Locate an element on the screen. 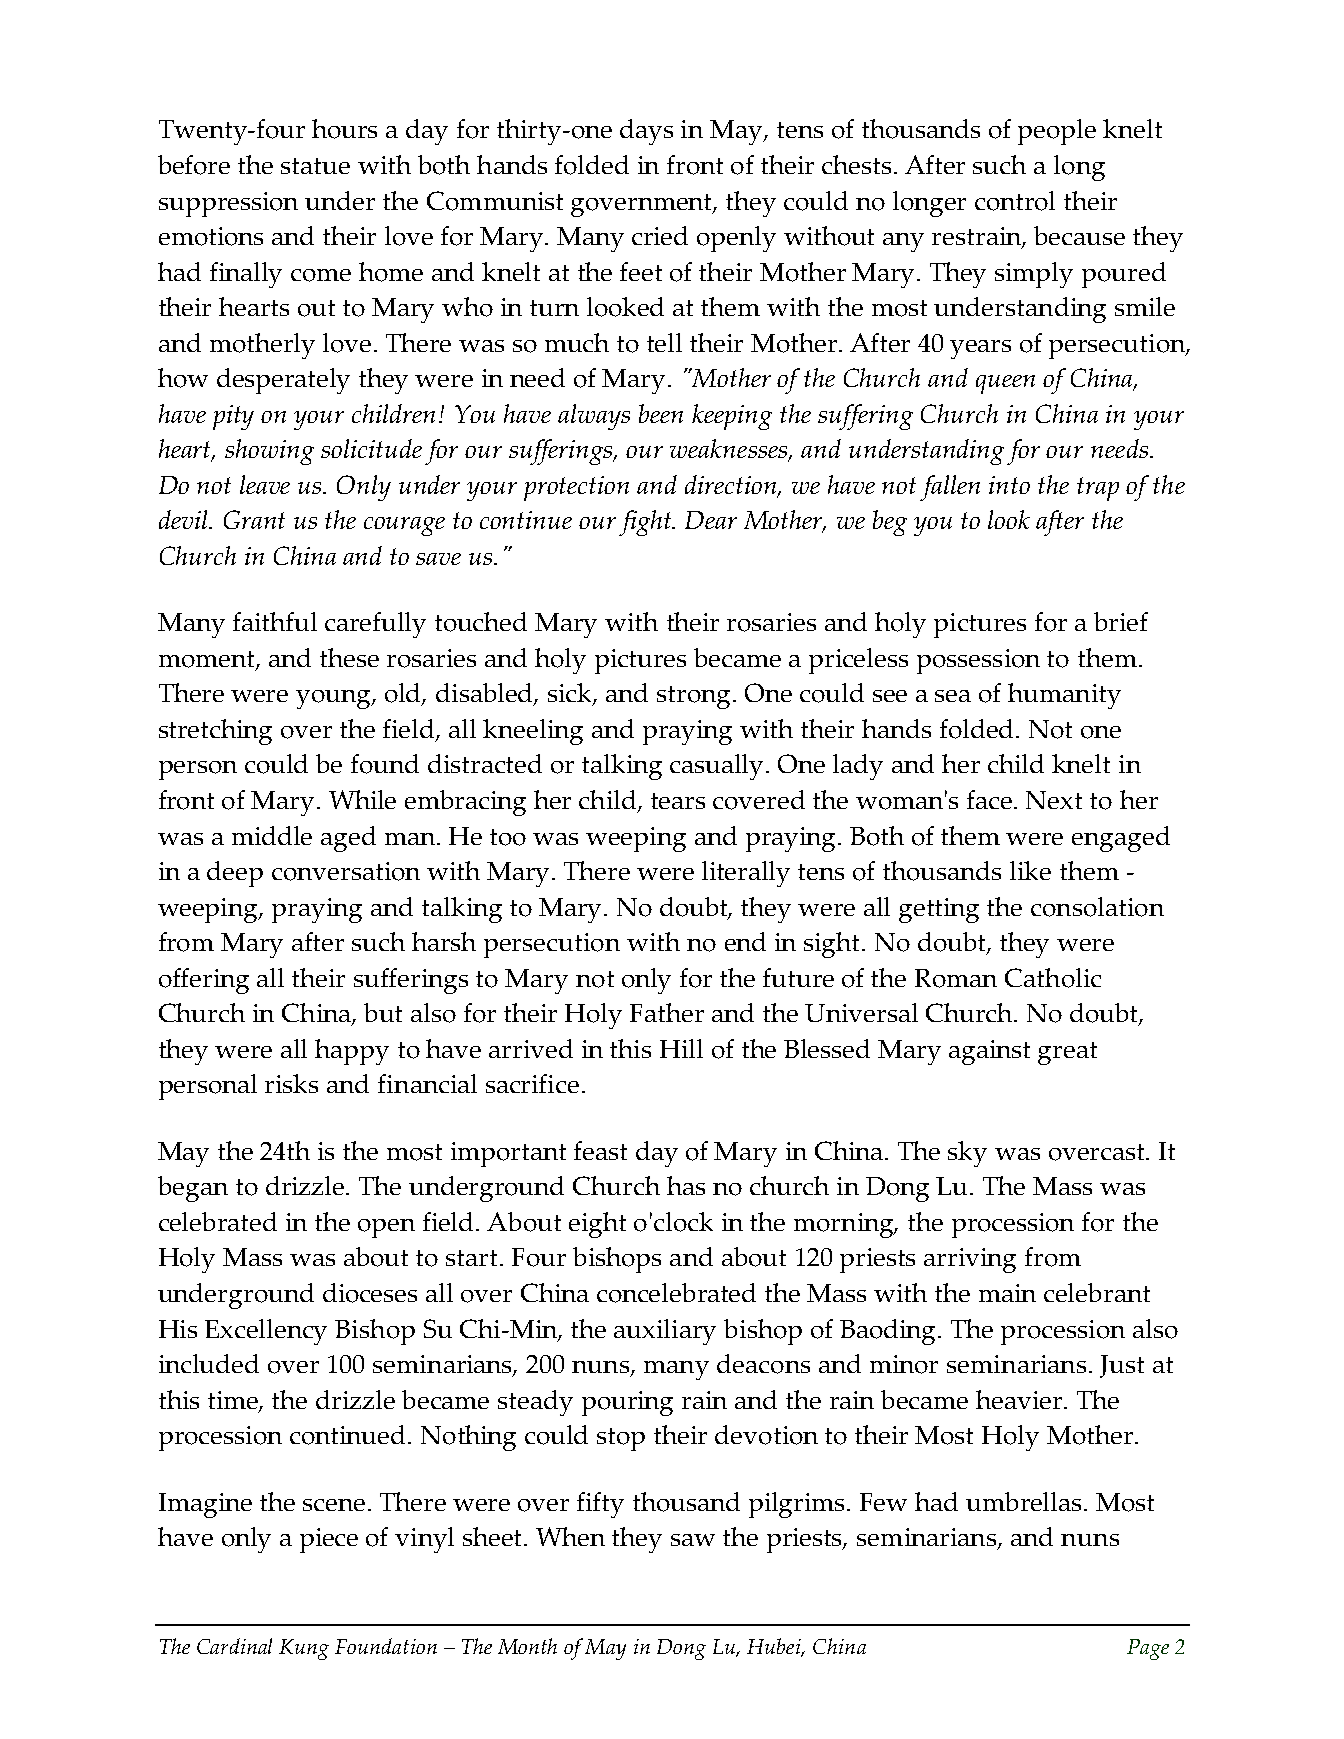 The image size is (1344, 1739). eight is located at coordinates (597, 1225).
